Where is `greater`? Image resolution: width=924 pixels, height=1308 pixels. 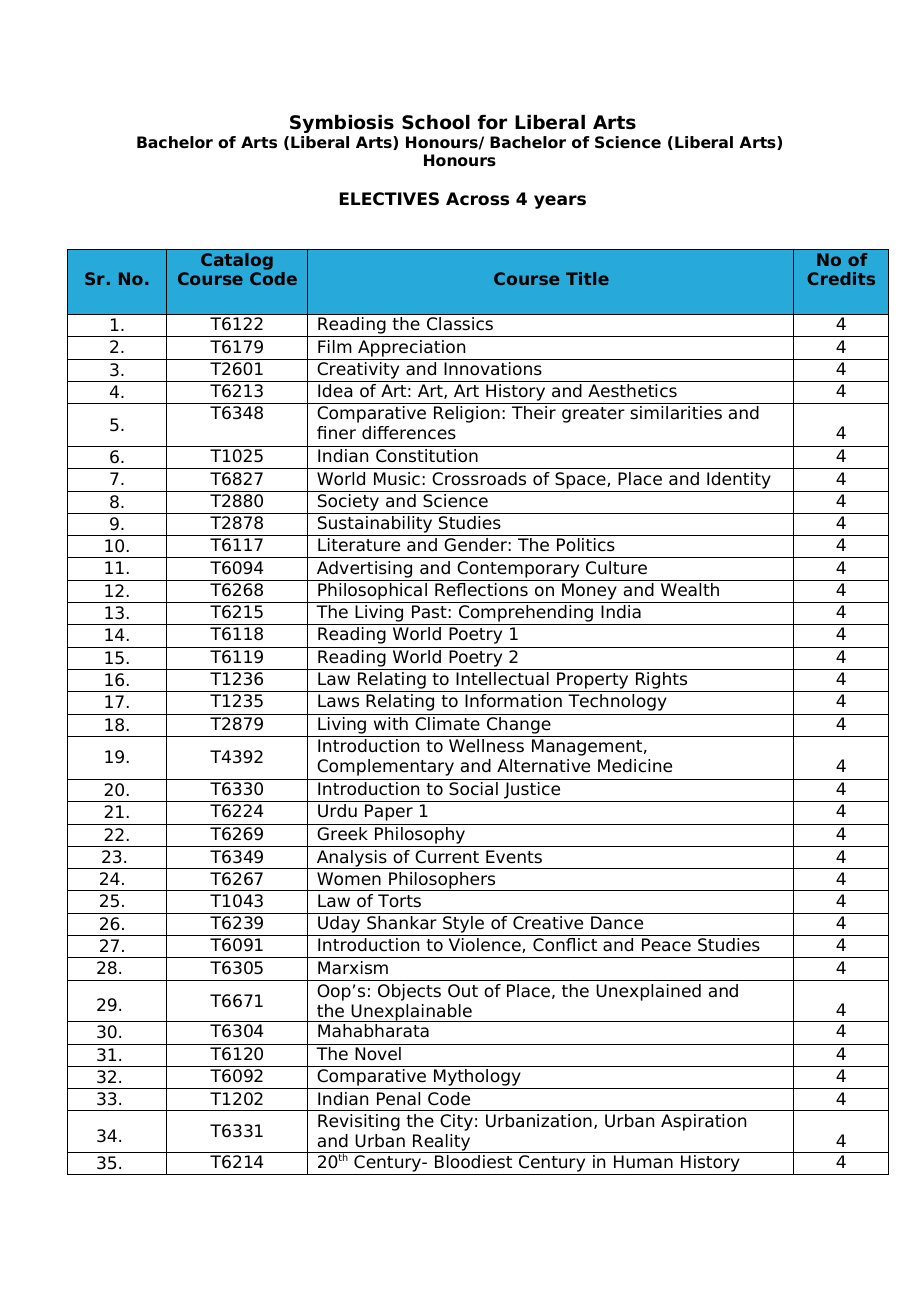
greater is located at coordinates (593, 415).
